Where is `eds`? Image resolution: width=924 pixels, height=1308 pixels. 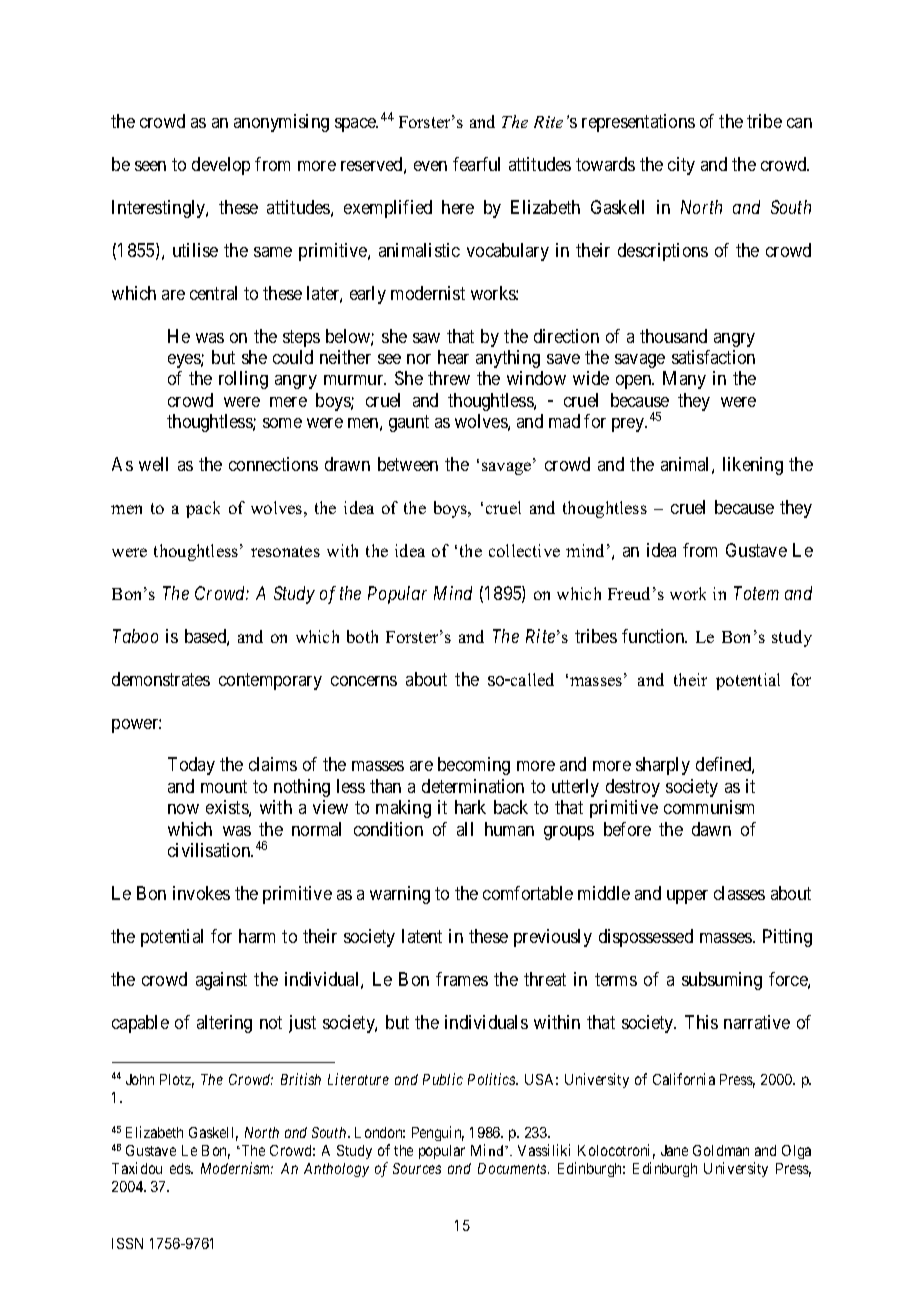 eds is located at coordinates (181, 1168).
